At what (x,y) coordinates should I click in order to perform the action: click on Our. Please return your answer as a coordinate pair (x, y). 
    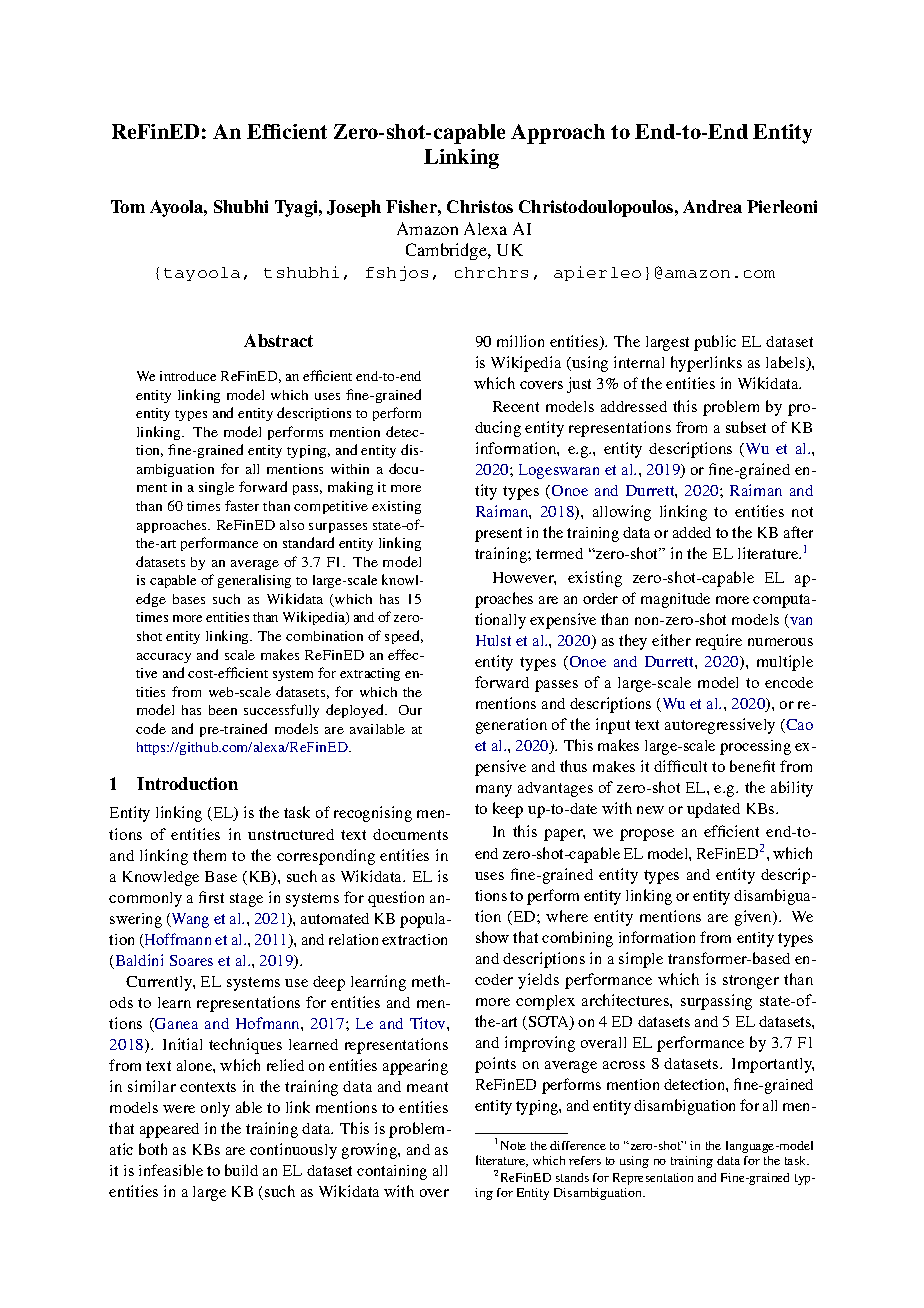
    Looking at the image, I should click on (410, 710).
